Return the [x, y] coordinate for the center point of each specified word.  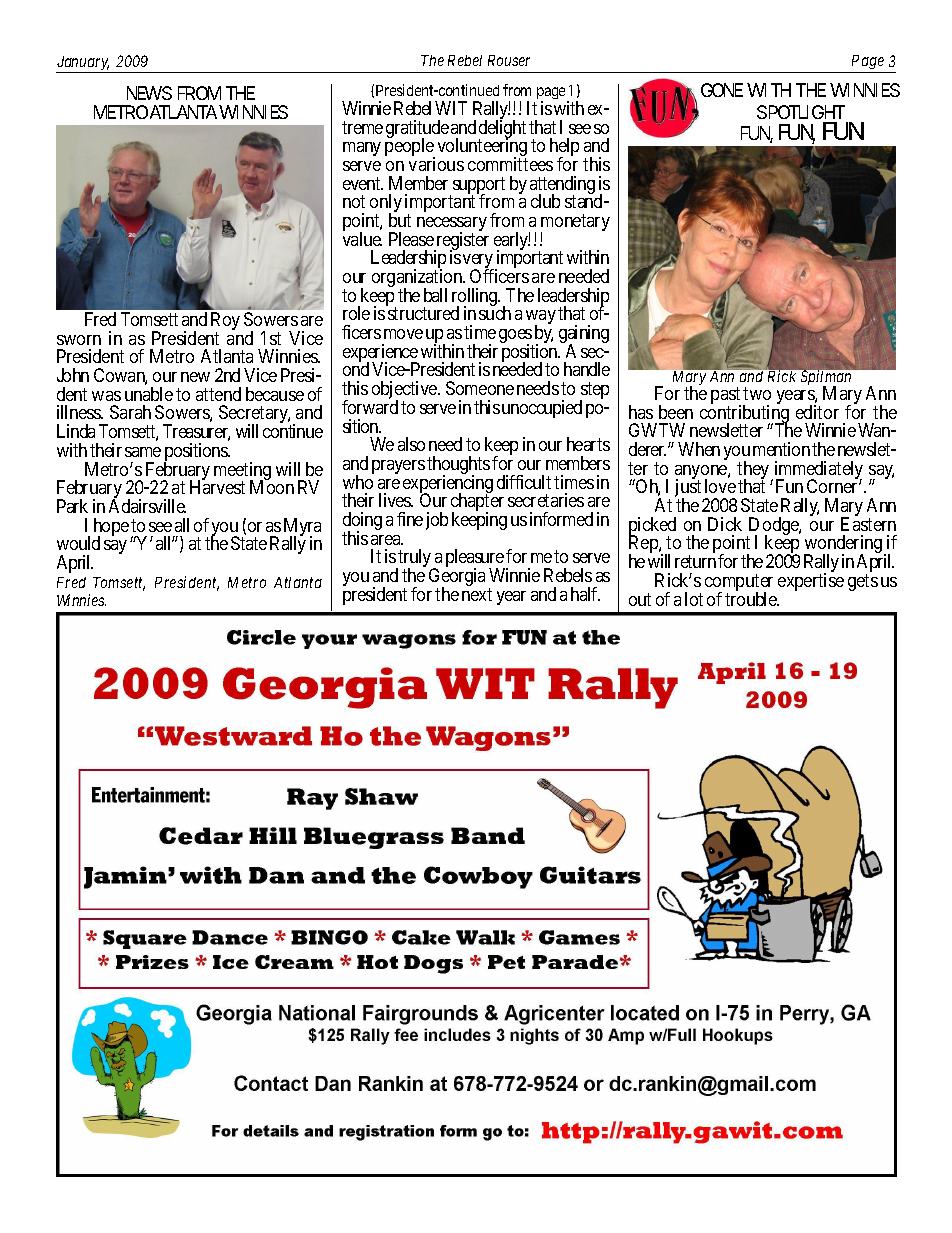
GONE [722, 90]
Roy [225, 322]
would [78, 543]
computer [739, 584]
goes [516, 337]
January [83, 64]
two [757, 393]
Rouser [509, 60]
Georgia [457, 578]
